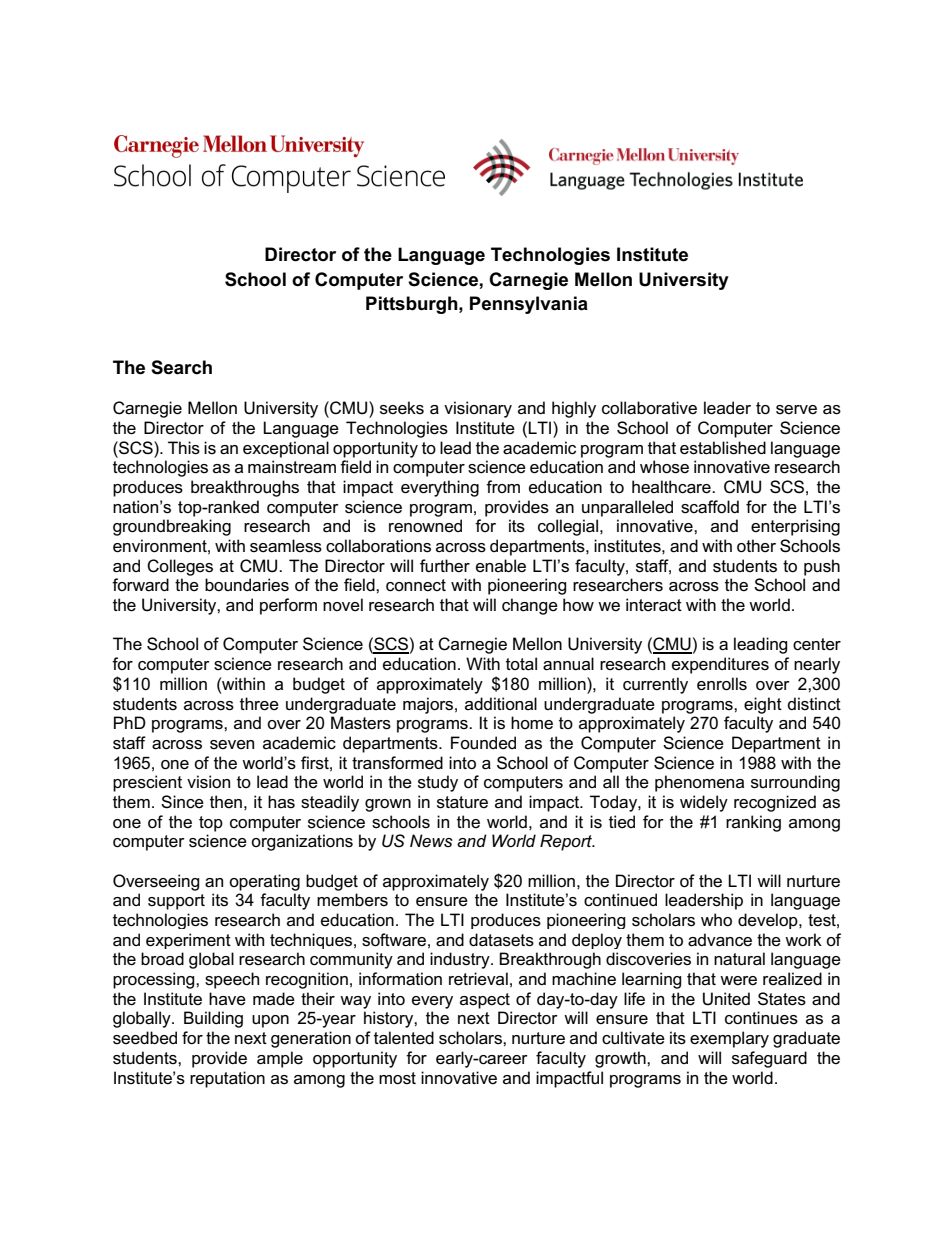 This document has width=952, height=1233. What do you see at coordinates (722, 684) in the document?
I see `enrolls` at bounding box center [722, 684].
